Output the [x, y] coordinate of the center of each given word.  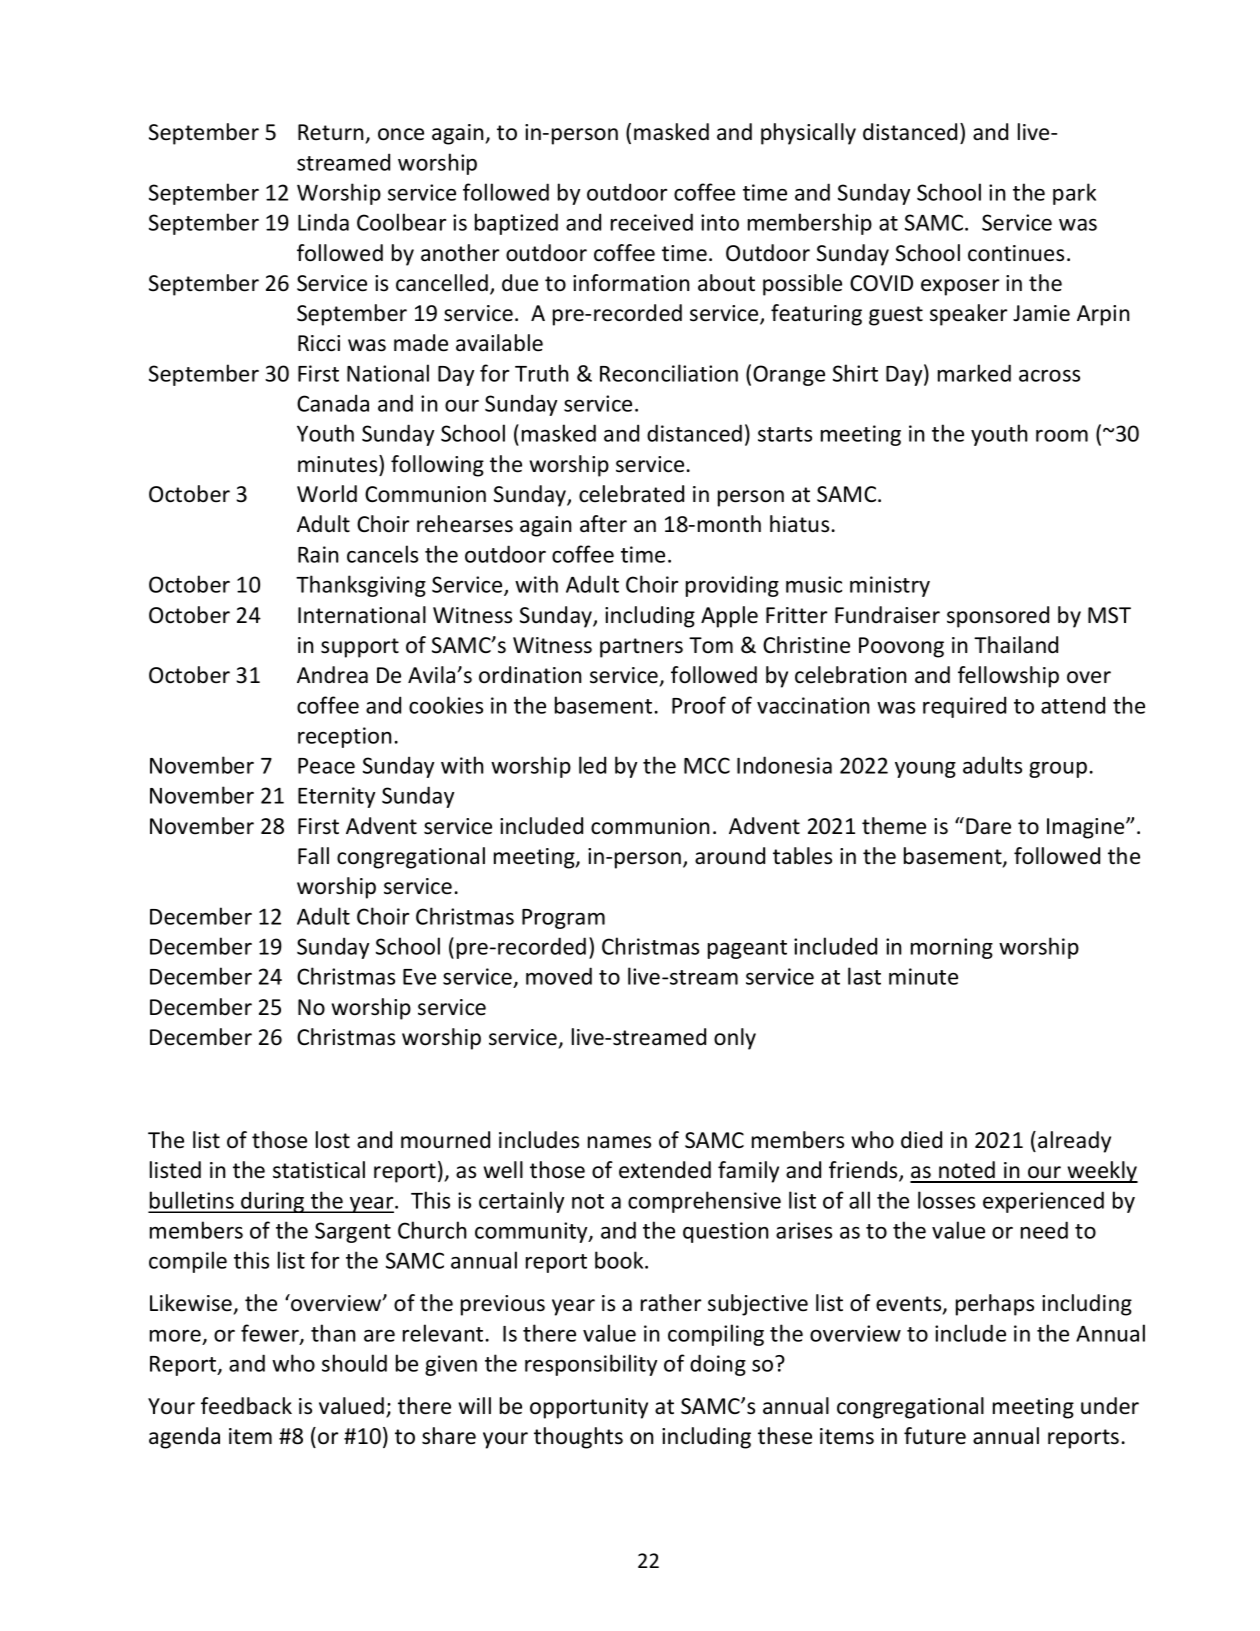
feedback [246, 1406]
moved [559, 976]
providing [732, 586]
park [1074, 194]
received [652, 222]
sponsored [998, 617]
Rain [318, 554]
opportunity [589, 1408]
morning [952, 948]
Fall [313, 856]
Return [331, 132]
